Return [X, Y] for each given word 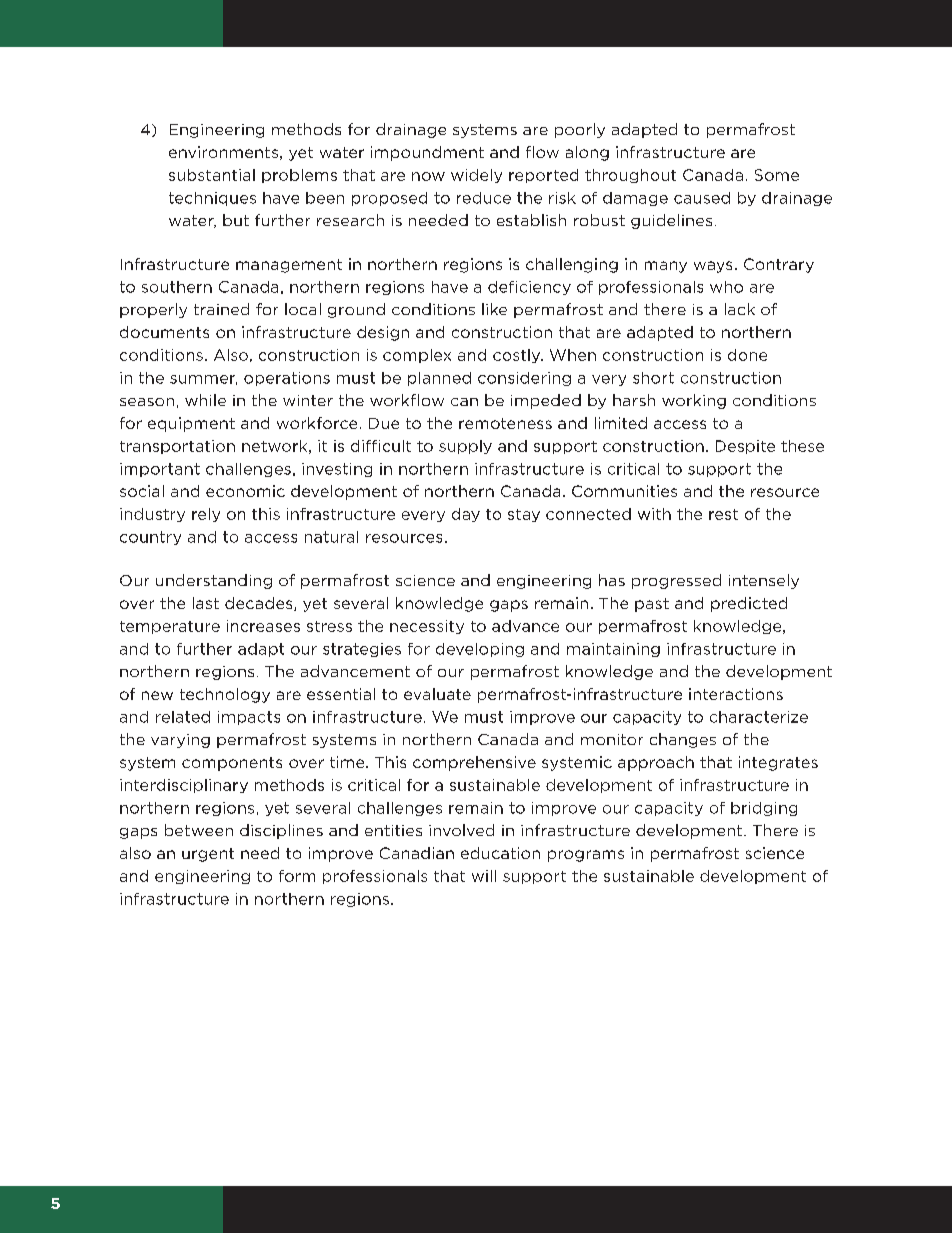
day [466, 515]
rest [723, 514]
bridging [764, 809]
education [500, 853]
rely [206, 515]
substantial [212, 175]
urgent [208, 855]
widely [476, 176]
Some [777, 175]
